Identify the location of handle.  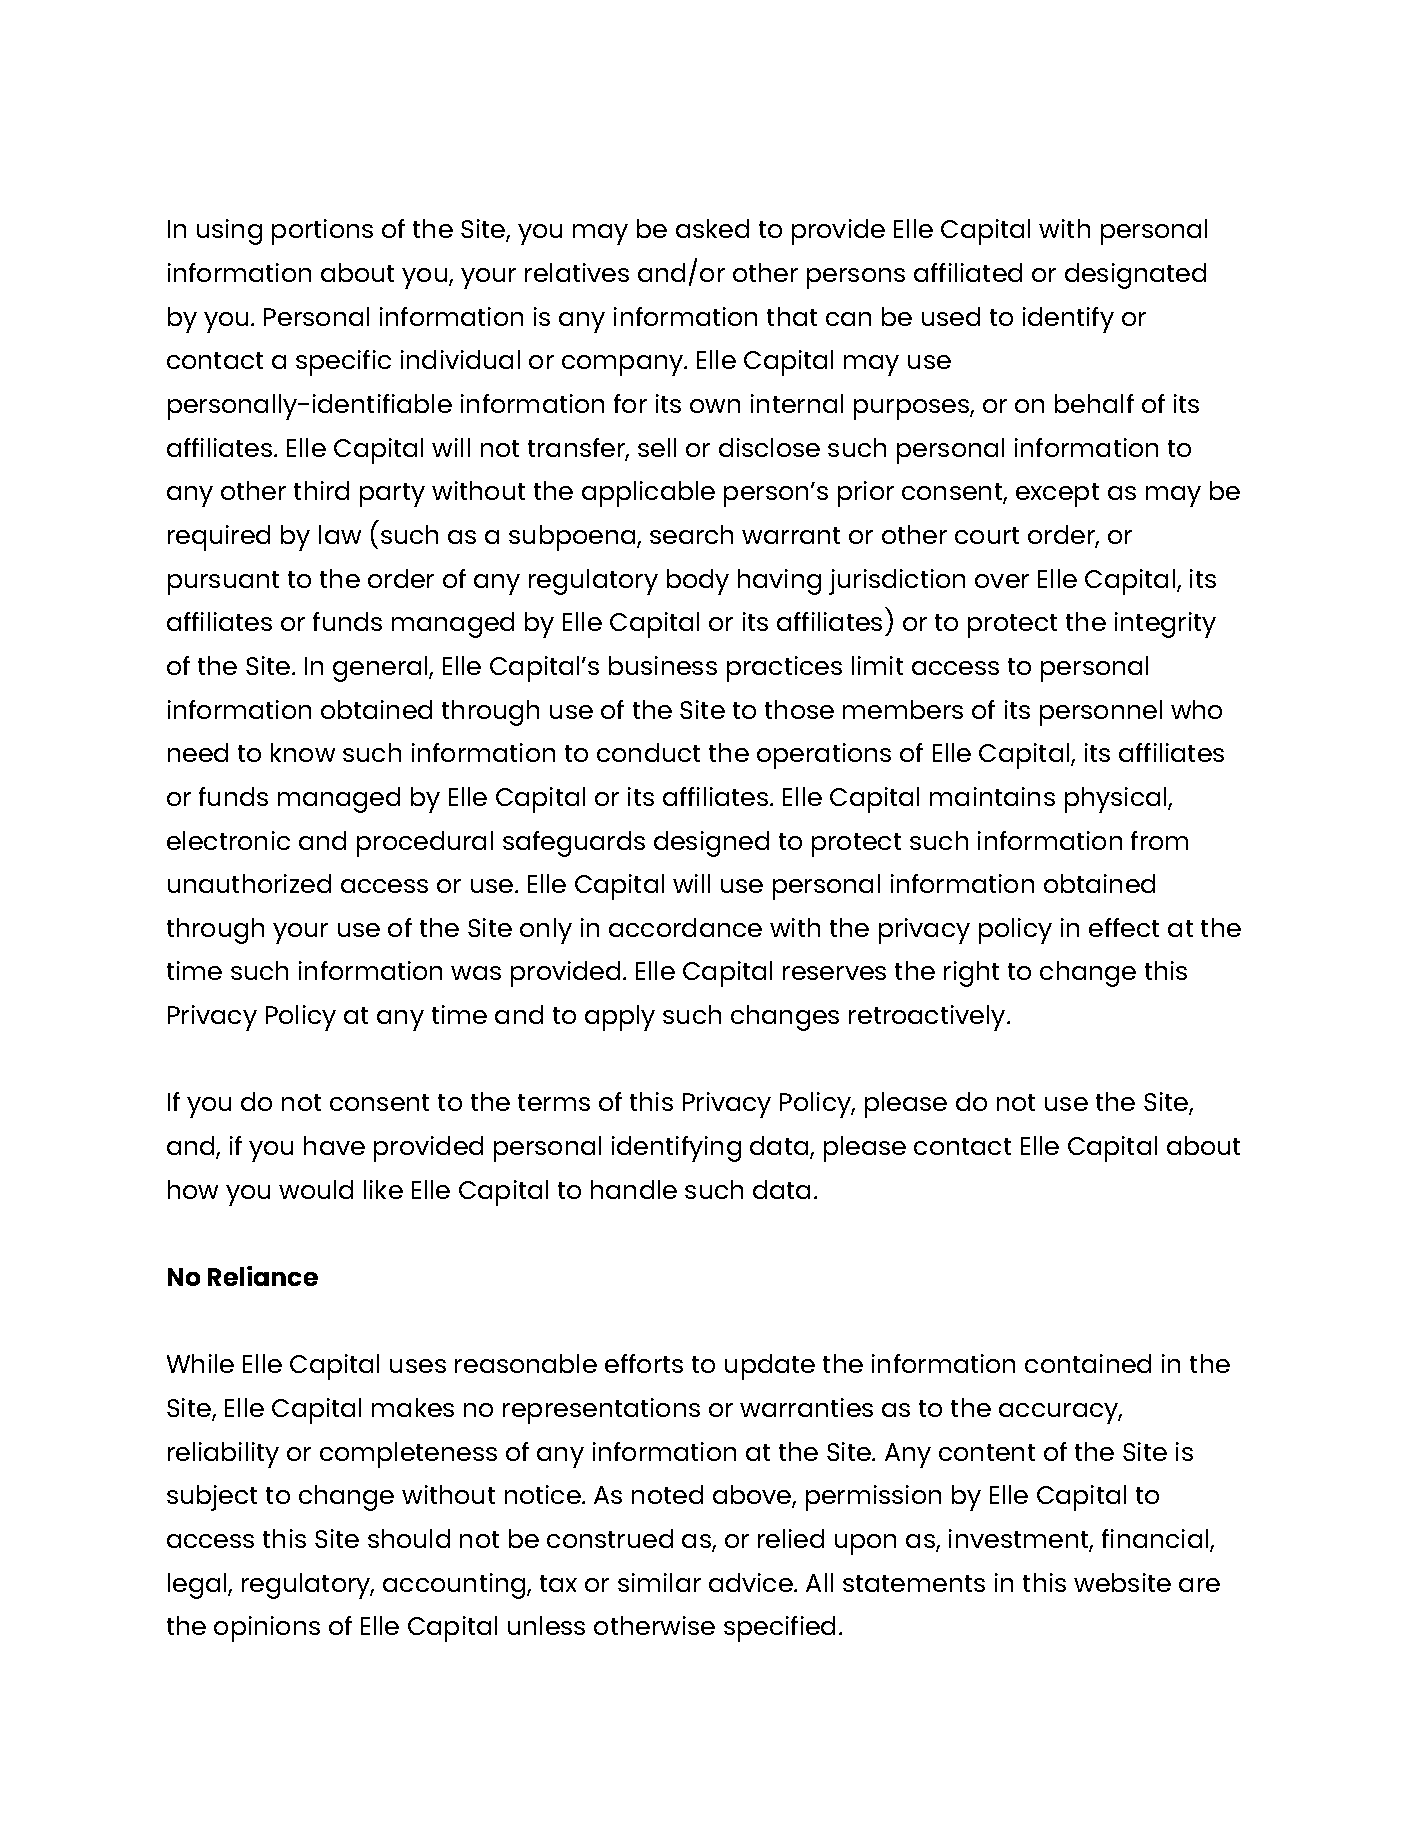
(634, 1189).
